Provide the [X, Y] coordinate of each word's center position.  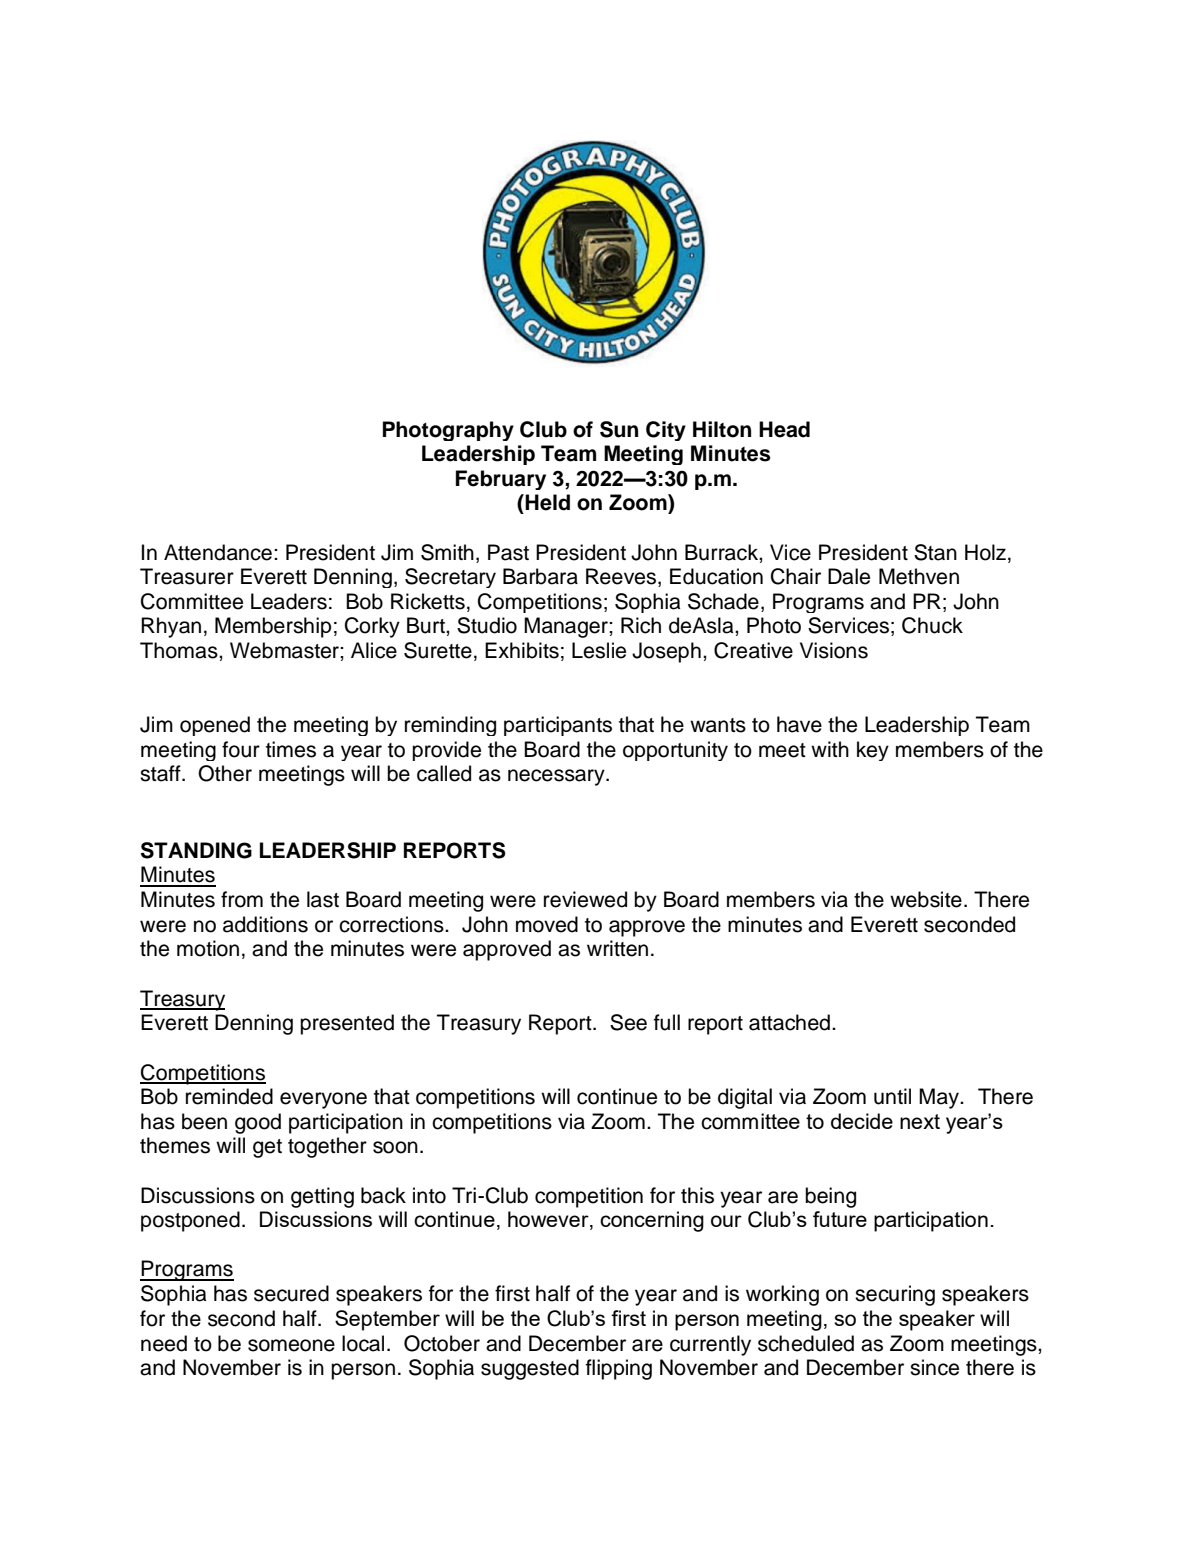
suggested [530, 1369]
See [628, 1022]
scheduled [806, 1343]
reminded [229, 1096]
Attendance [218, 552]
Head [784, 429]
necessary [557, 777]
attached [789, 1022]
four [241, 749]
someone [291, 1345]
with [830, 749]
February [501, 480]
